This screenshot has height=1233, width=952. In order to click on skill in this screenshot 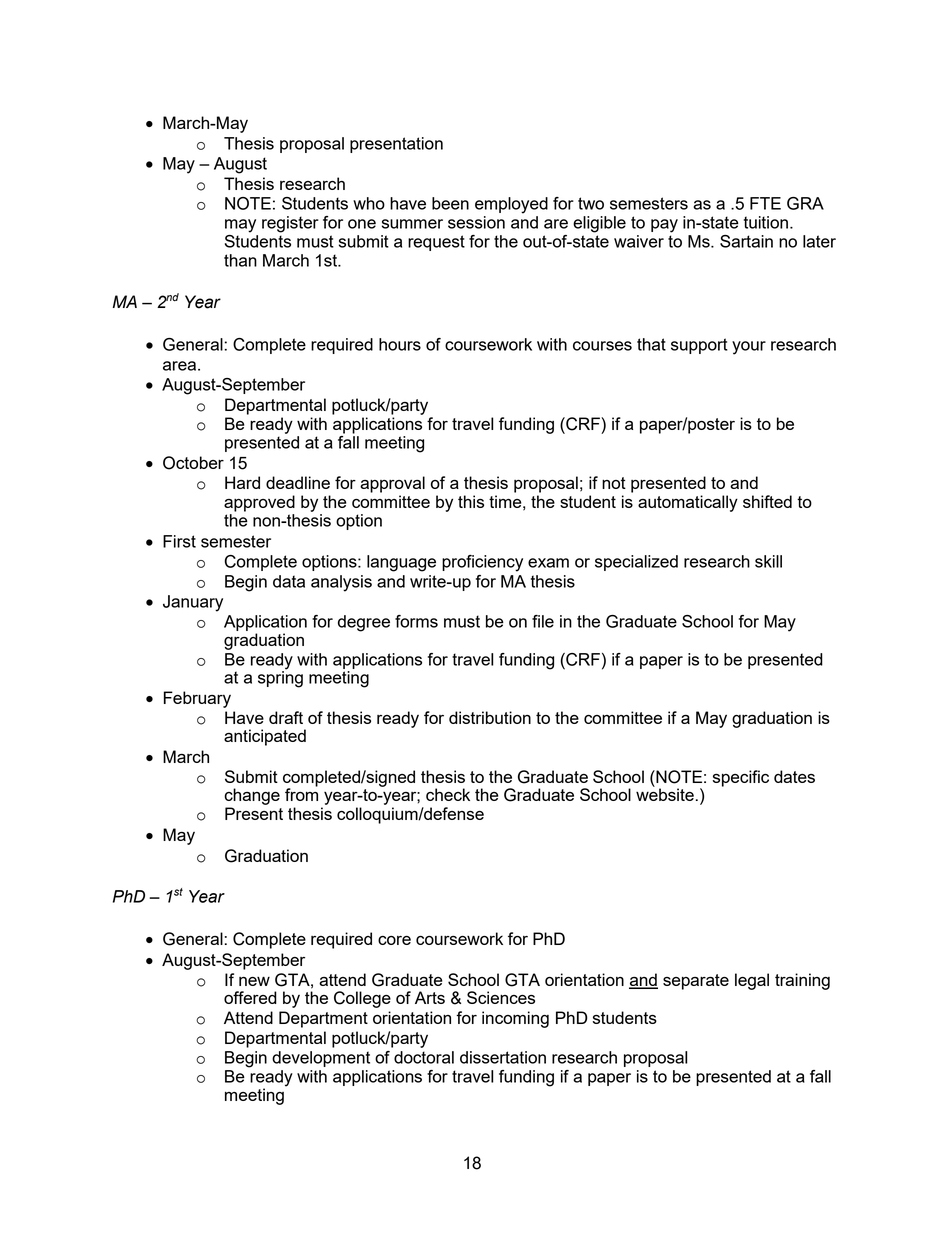, I will do `click(768, 561)`.
